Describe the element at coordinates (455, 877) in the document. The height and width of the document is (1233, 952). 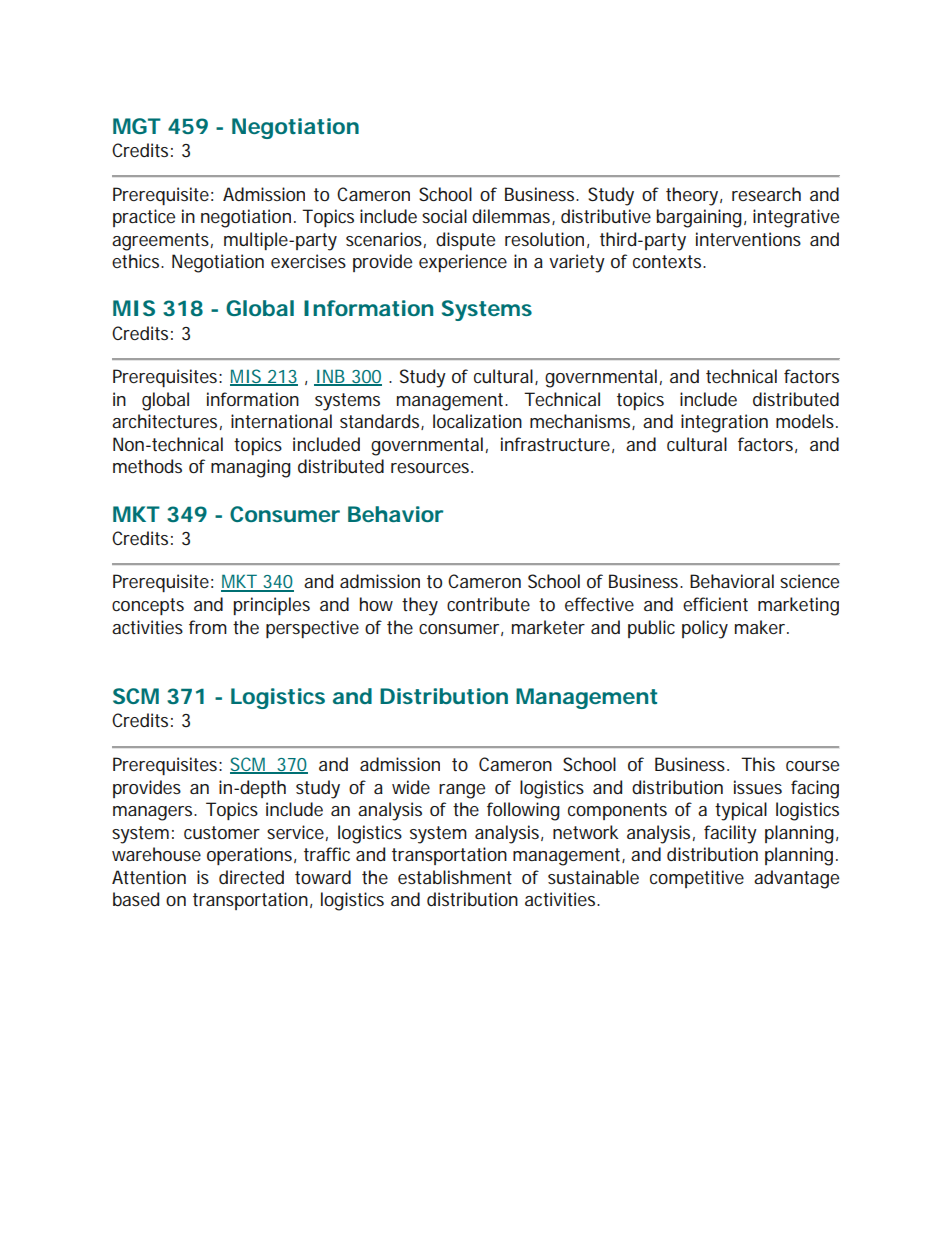
I see `establishment` at that location.
